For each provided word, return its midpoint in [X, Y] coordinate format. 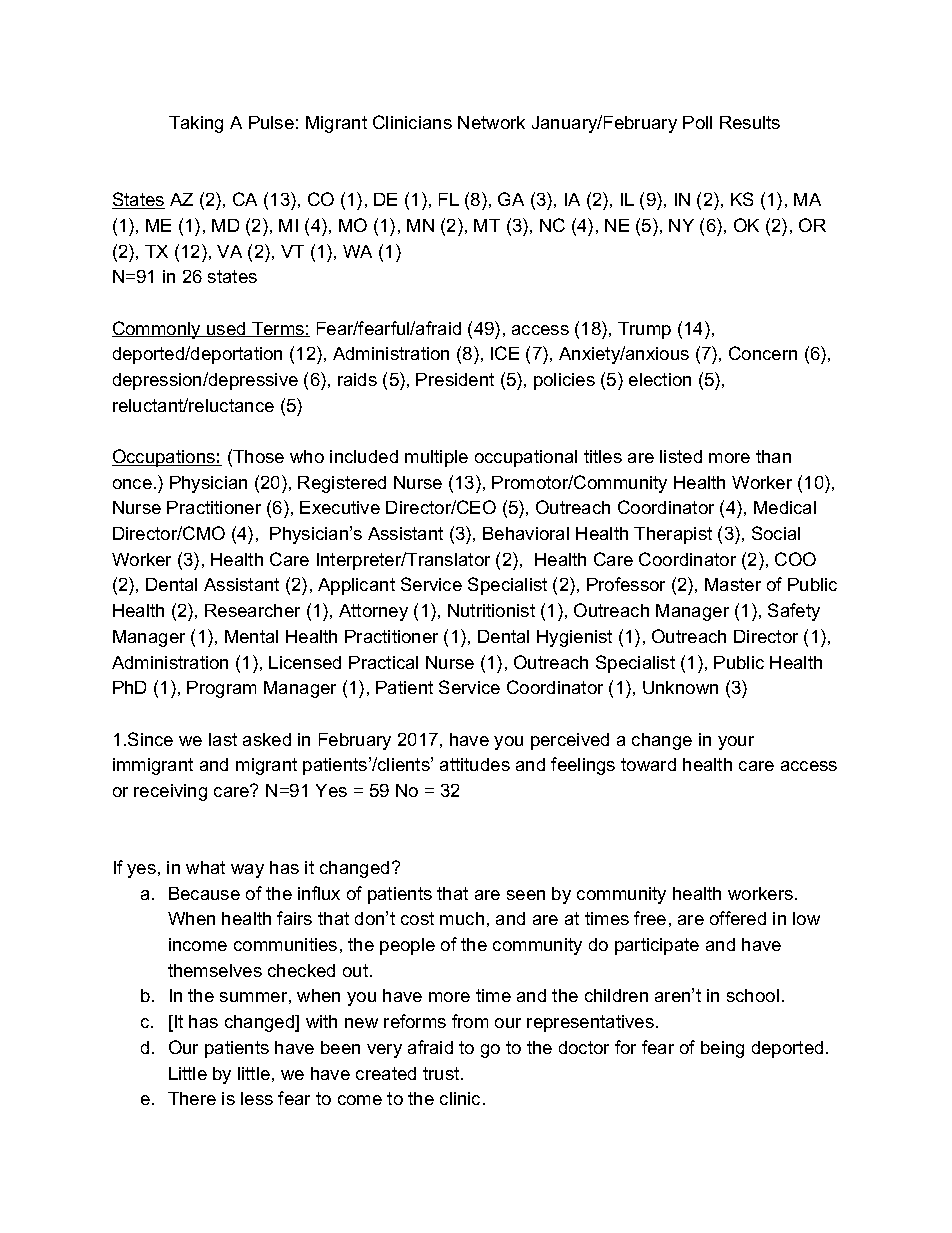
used [226, 329]
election [660, 379]
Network [491, 122]
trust [442, 1073]
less [257, 1098]
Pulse [271, 122]
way [247, 871]
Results [750, 122]
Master [733, 584]
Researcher [252, 610]
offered [738, 918]
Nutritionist [491, 610]
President [455, 379]
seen [526, 895]
